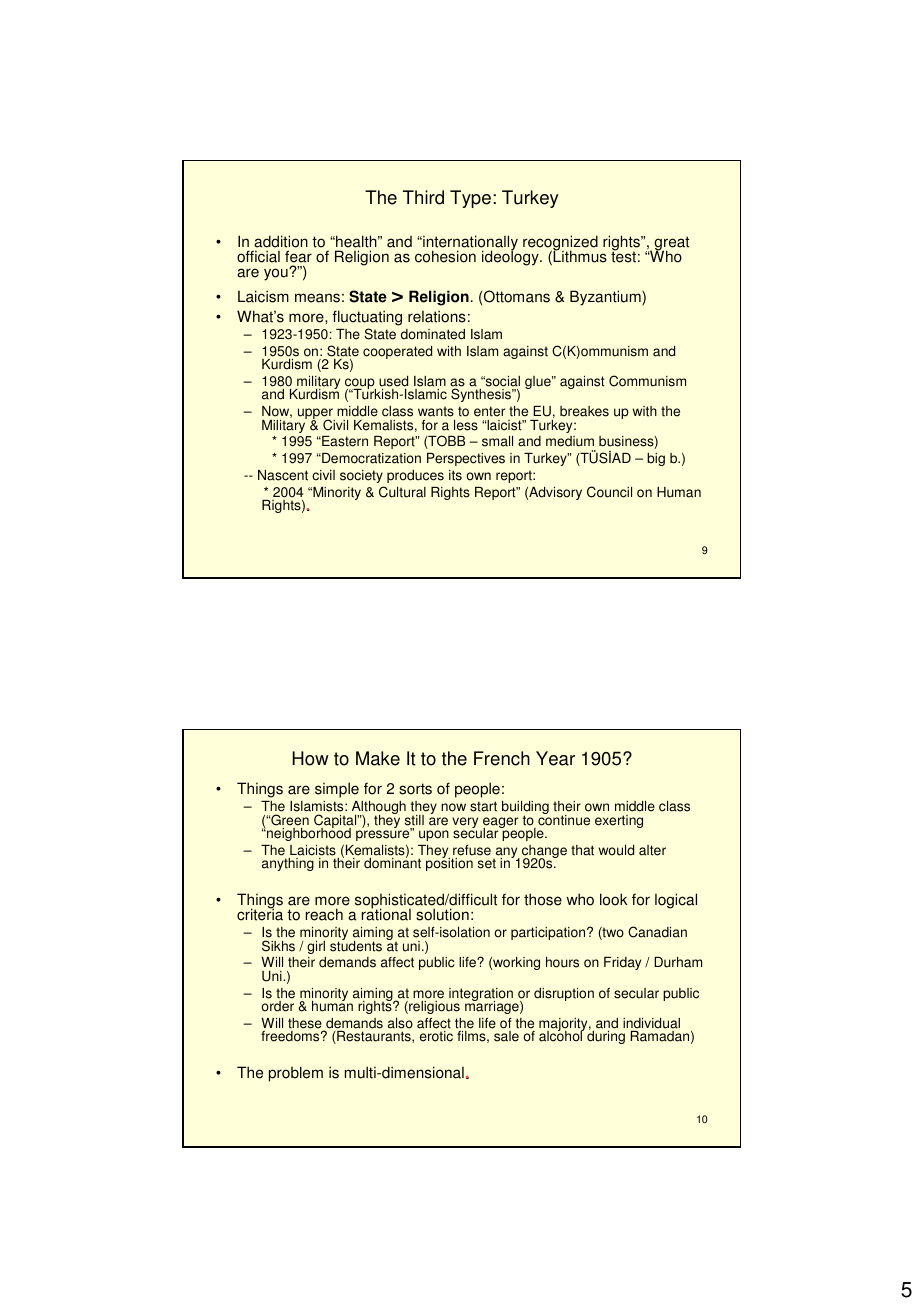 The height and width of the image is (1308, 924). I want to click on Nascent, so click(283, 475).
